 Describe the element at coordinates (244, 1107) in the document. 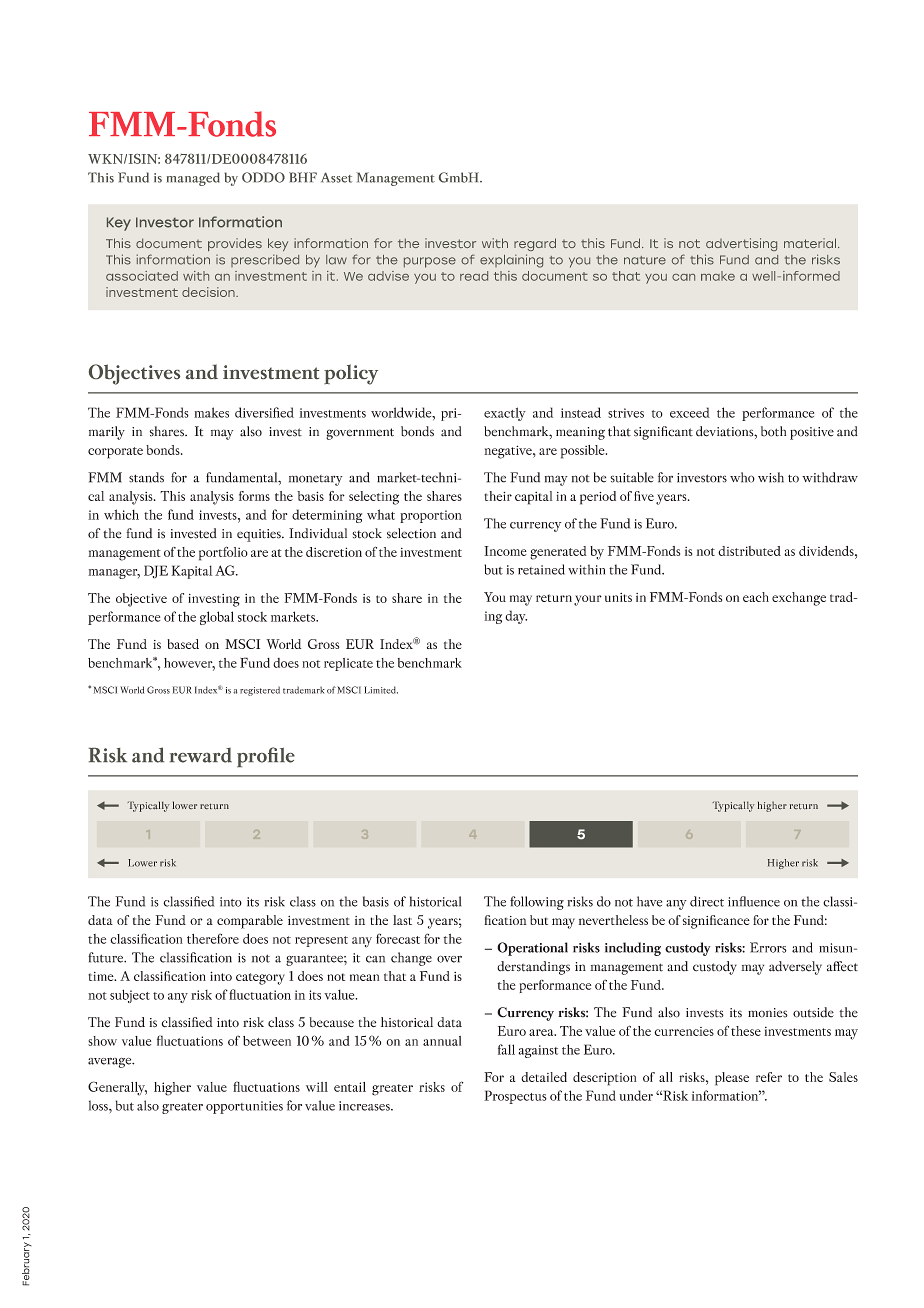

I see `opportunities` at that location.
